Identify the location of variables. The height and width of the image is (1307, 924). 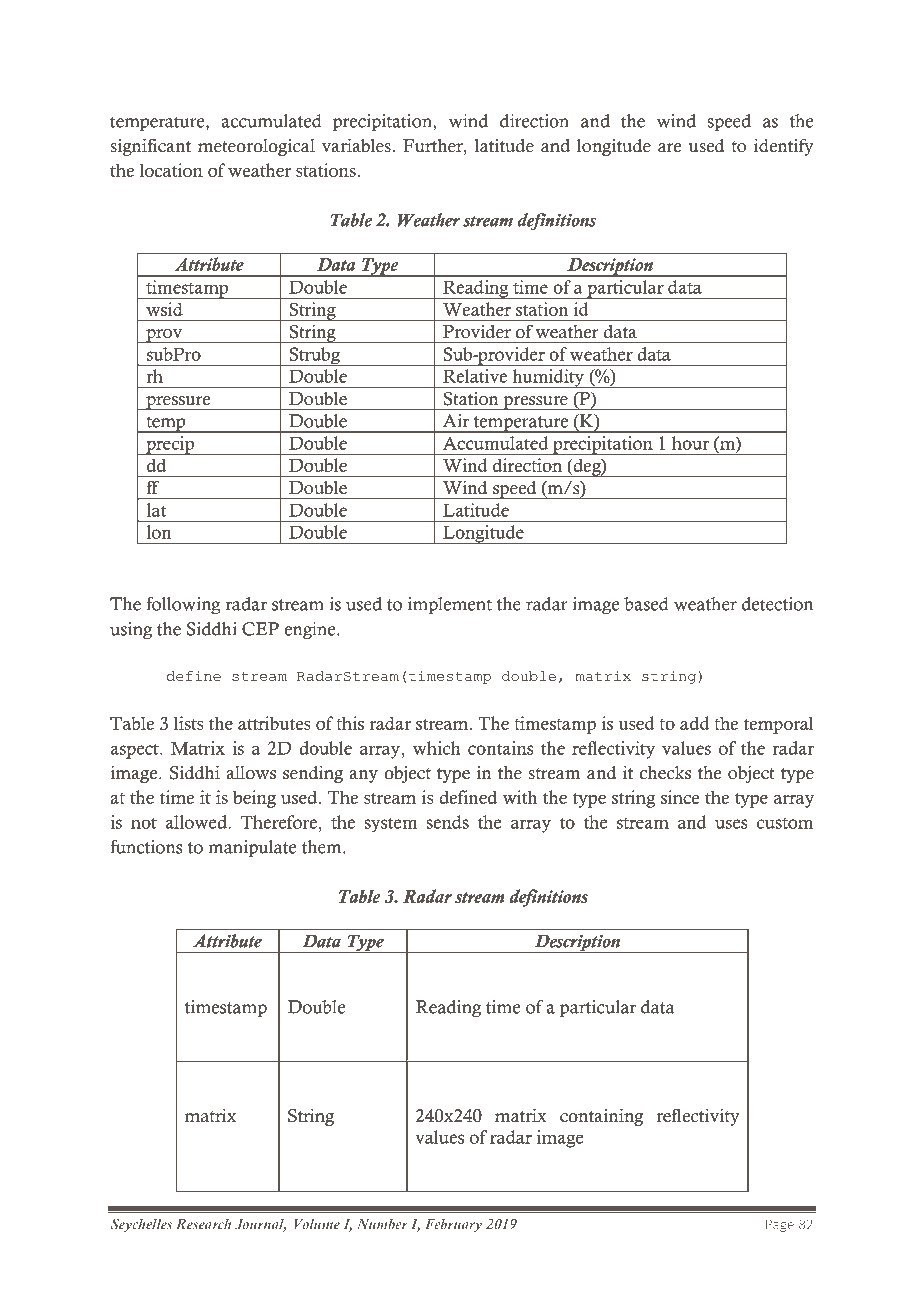
(356, 145).
